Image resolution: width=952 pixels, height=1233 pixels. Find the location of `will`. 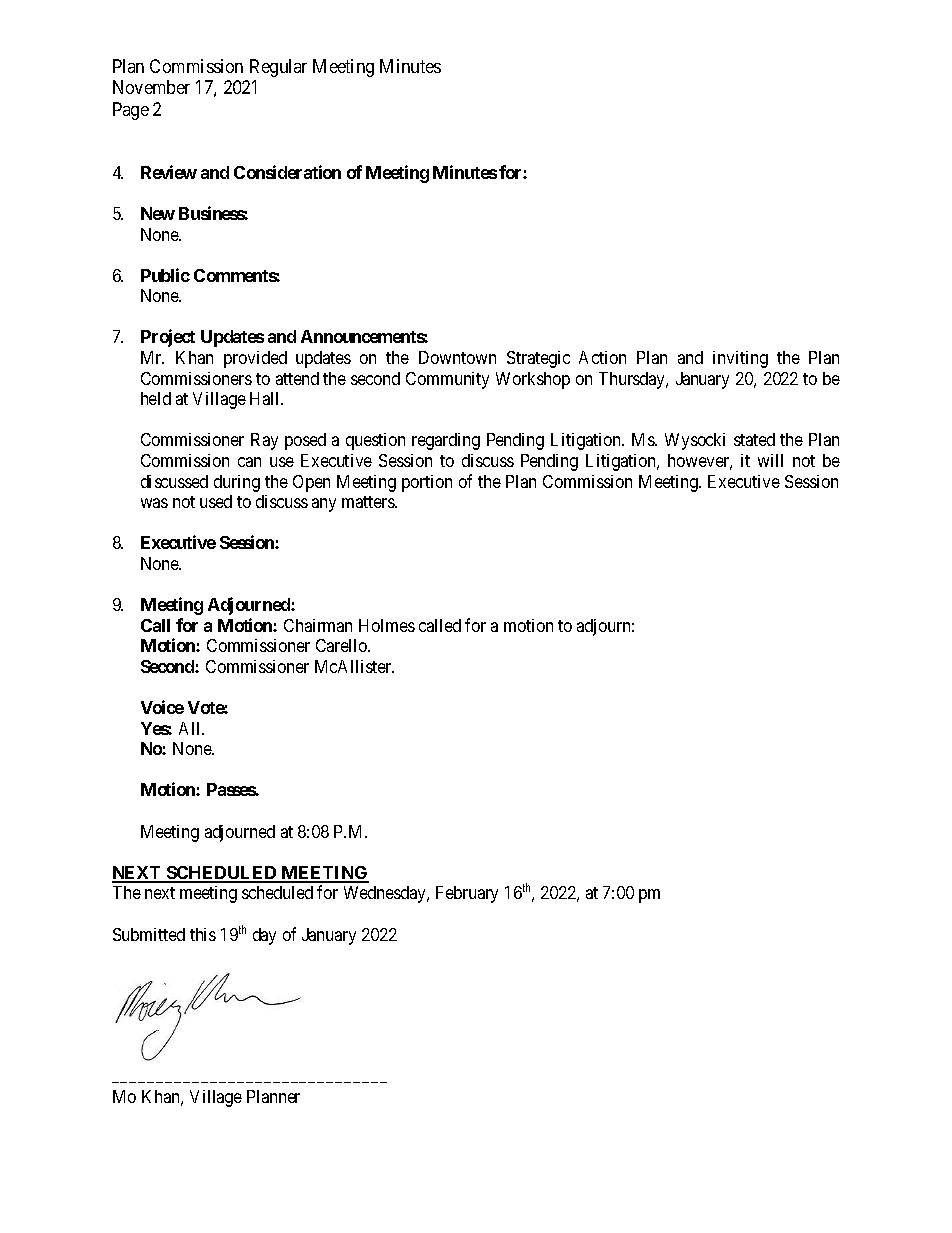

will is located at coordinates (770, 460).
